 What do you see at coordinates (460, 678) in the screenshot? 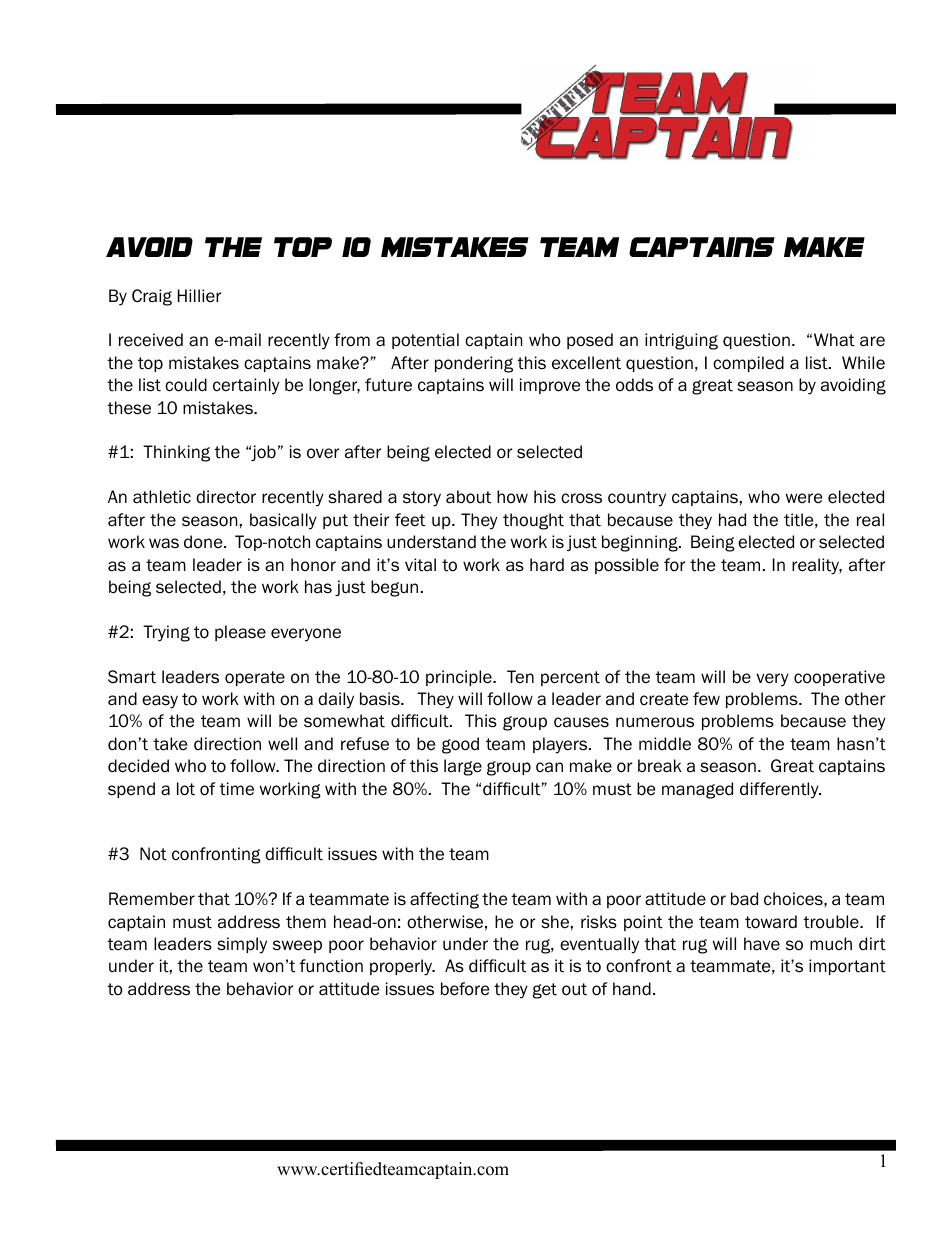
I see `principle` at bounding box center [460, 678].
